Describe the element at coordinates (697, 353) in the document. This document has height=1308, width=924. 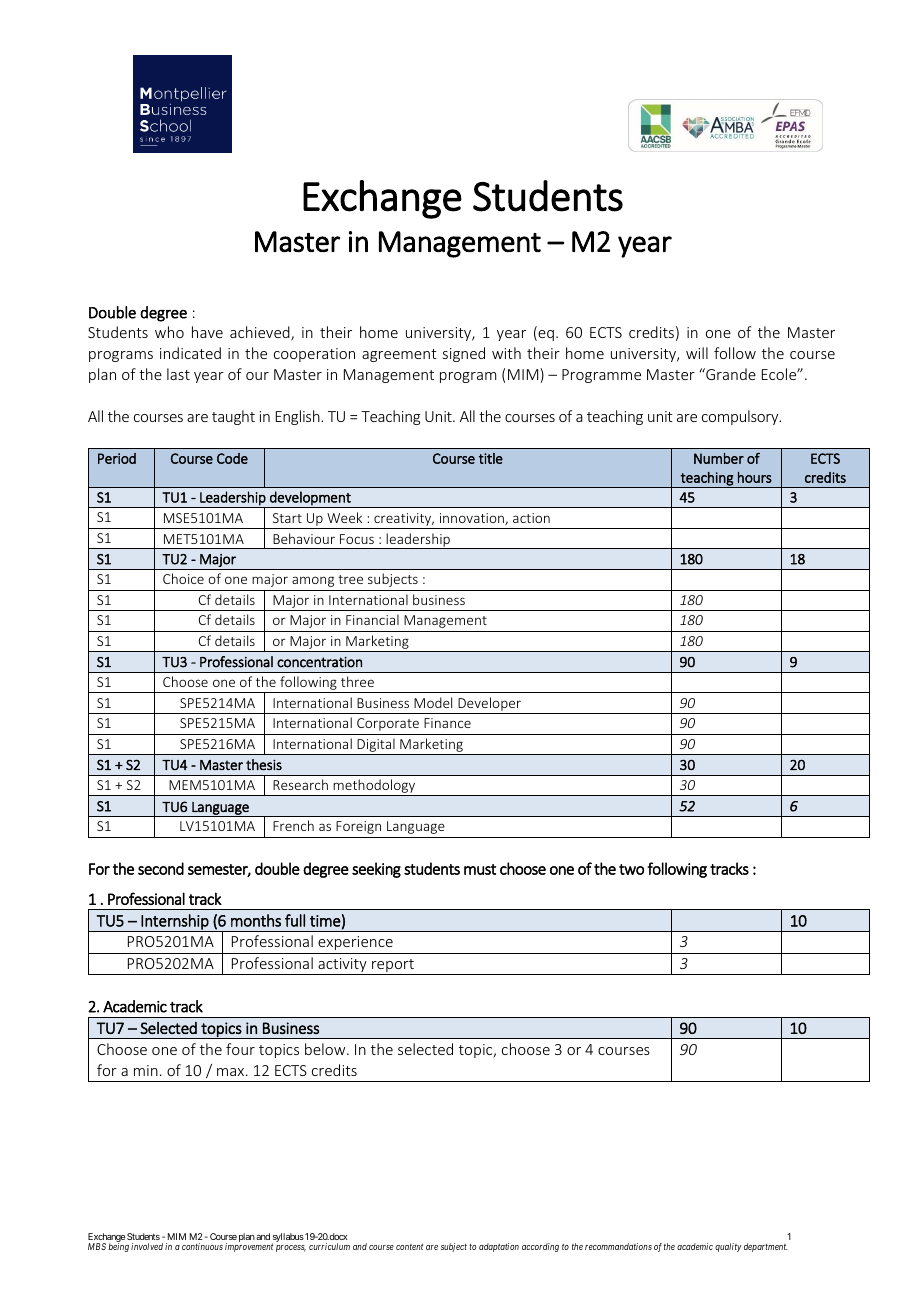
I see `will` at that location.
